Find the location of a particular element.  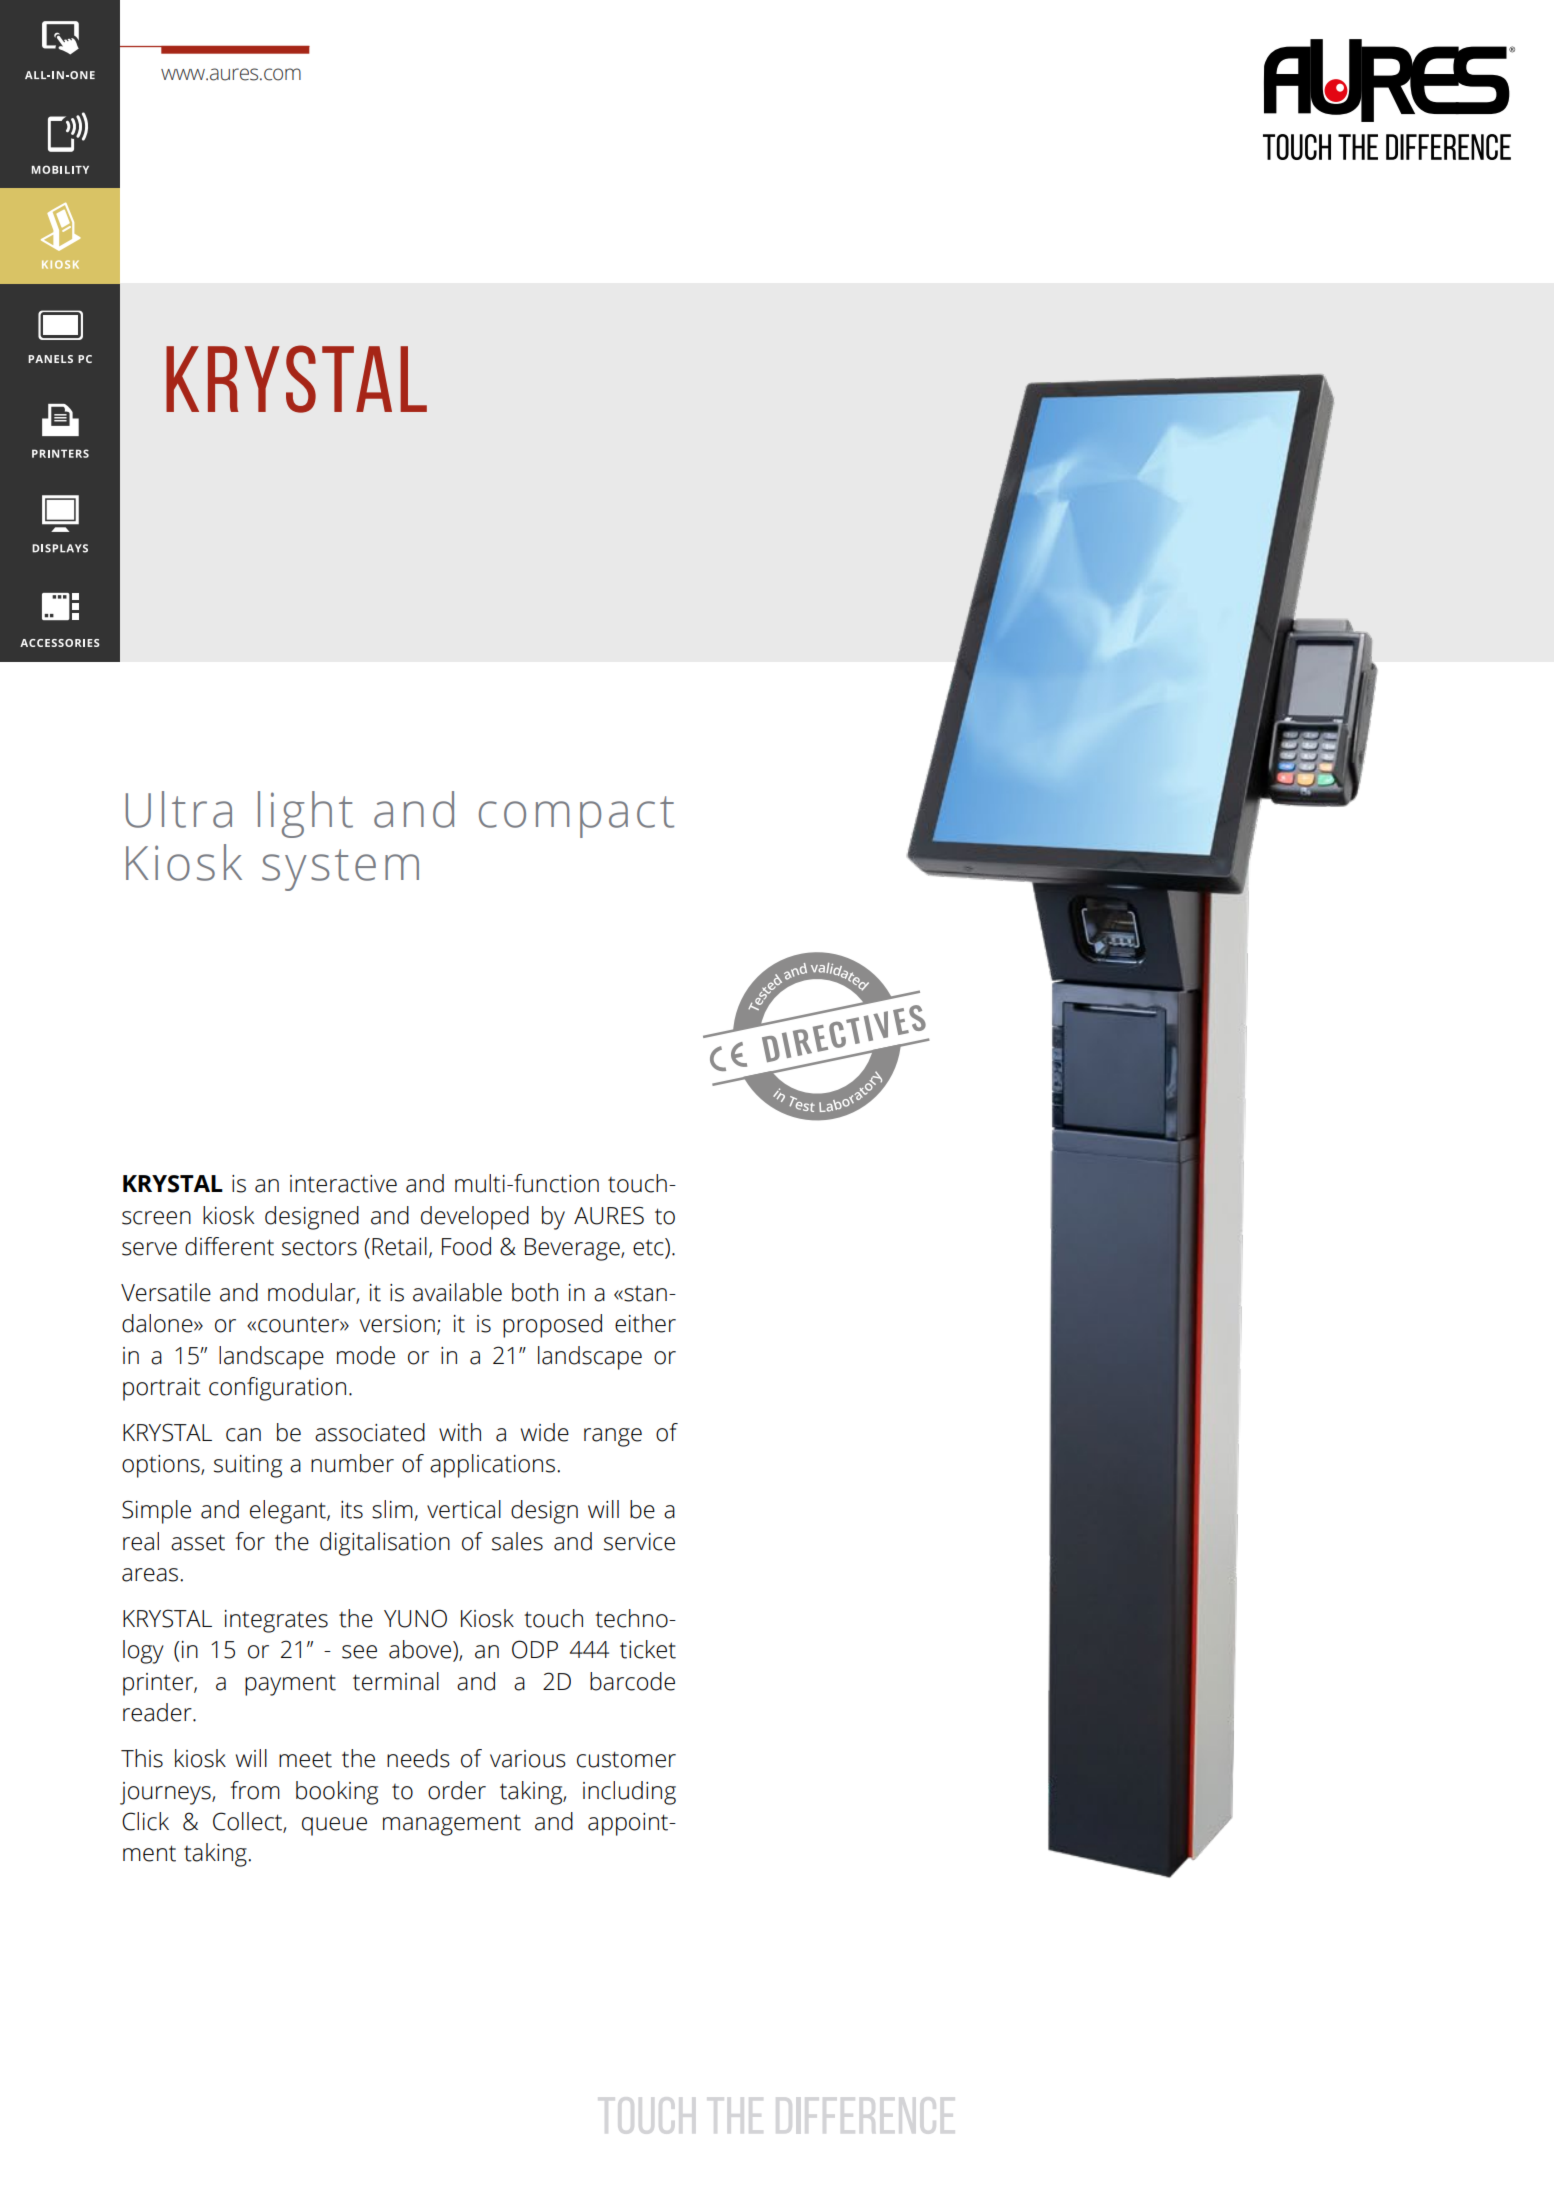

slim is located at coordinates (393, 1510).
